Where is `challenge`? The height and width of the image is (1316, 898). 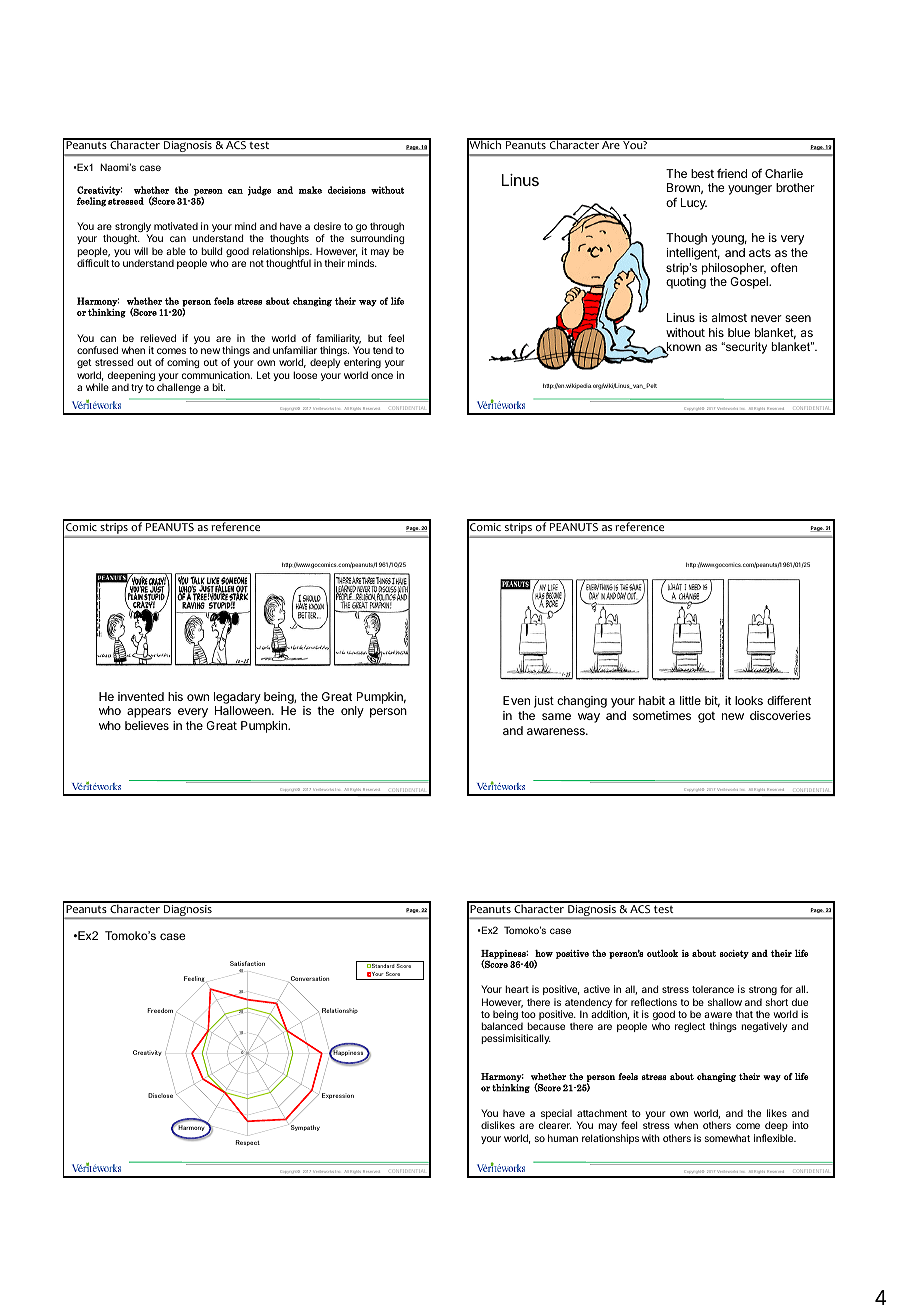 challenge is located at coordinates (179, 388).
